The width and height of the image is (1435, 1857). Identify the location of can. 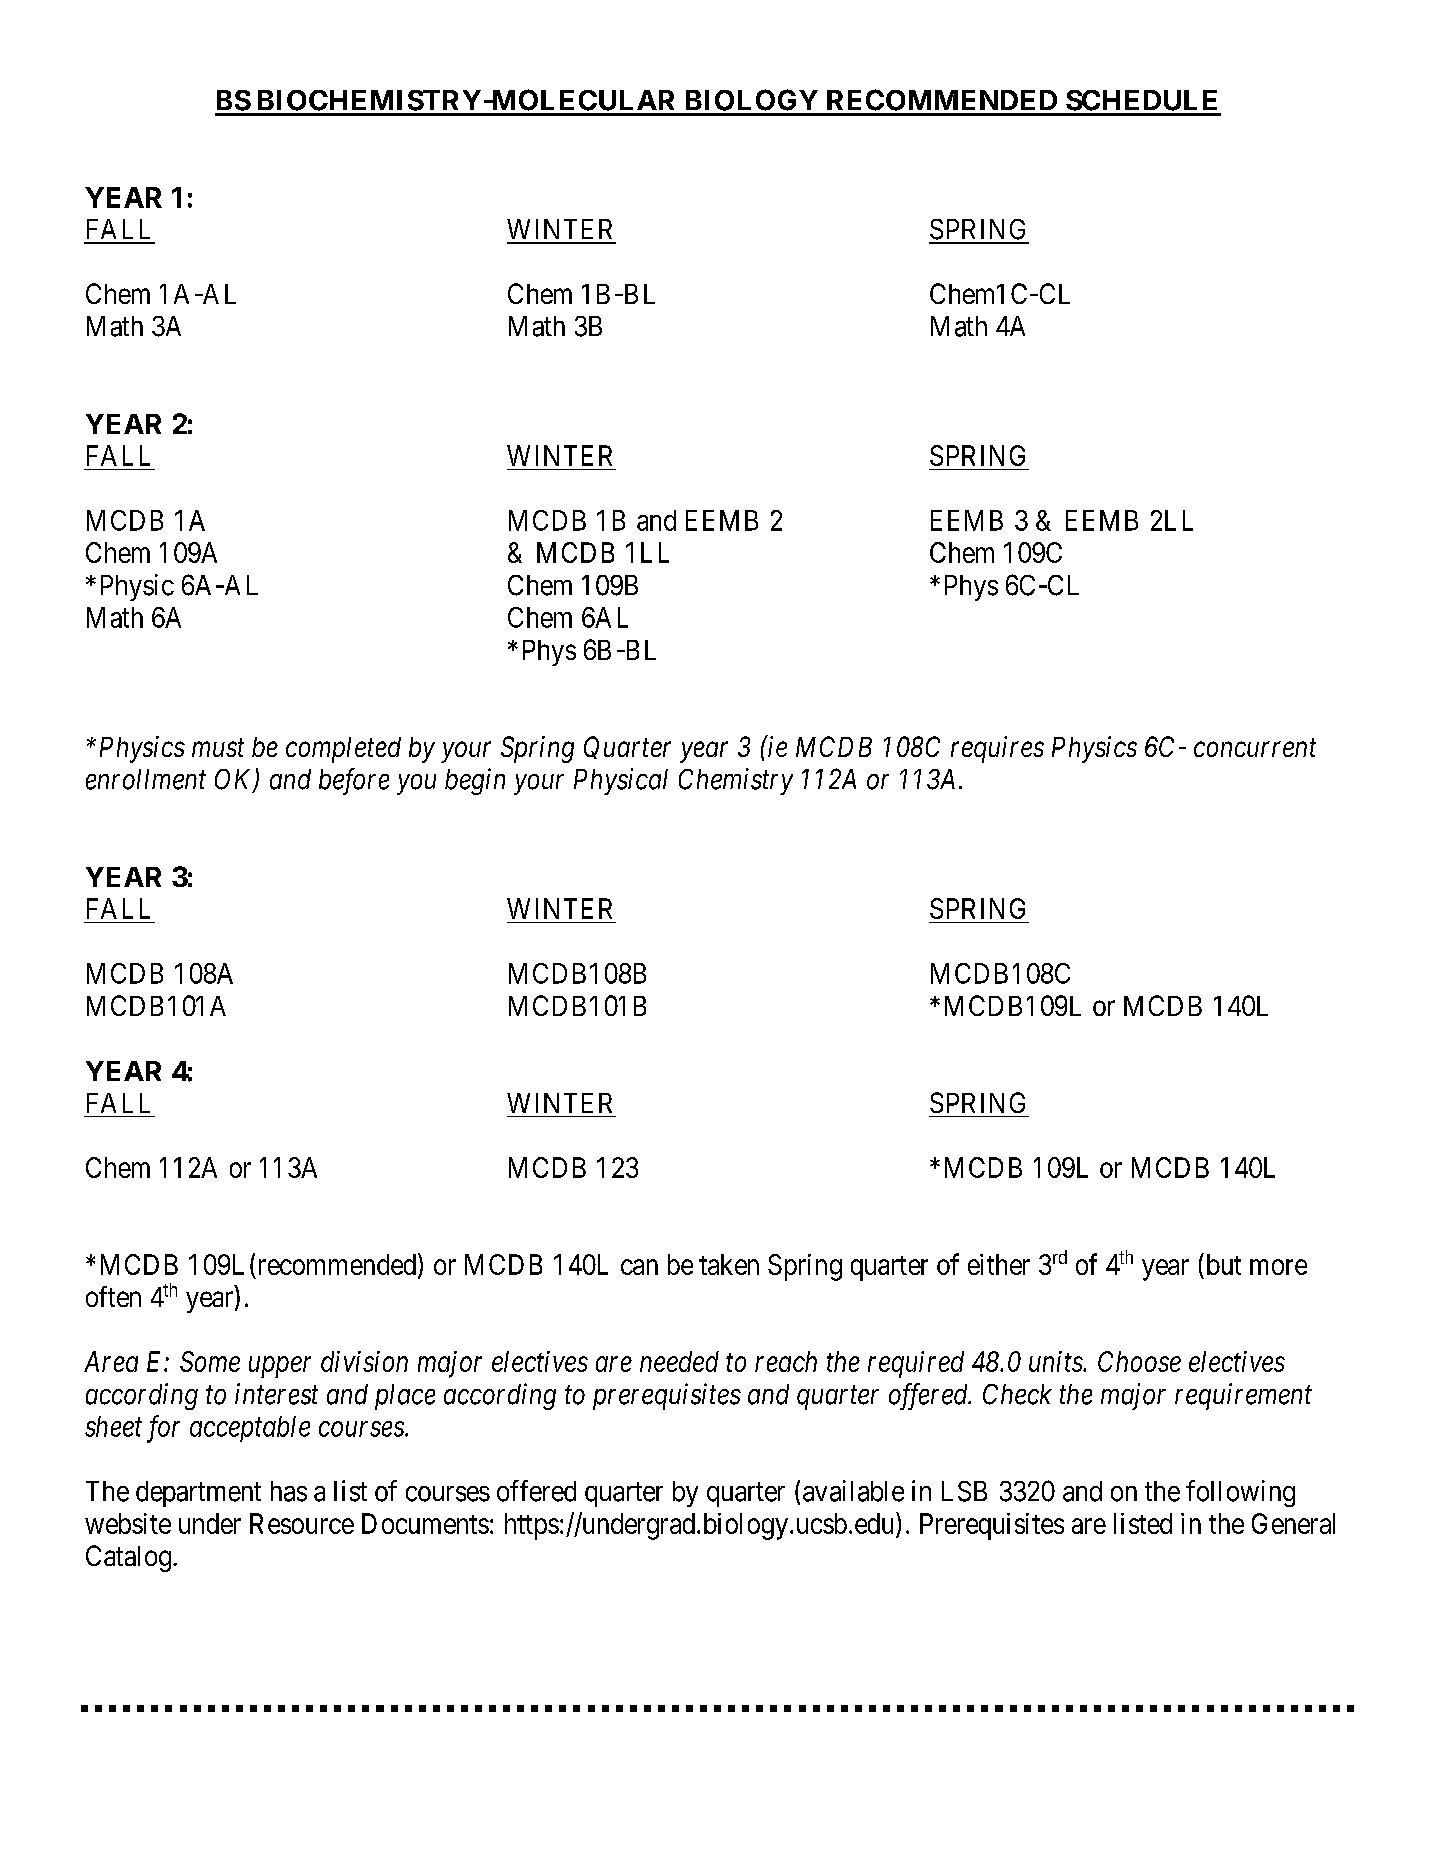
(639, 1267).
